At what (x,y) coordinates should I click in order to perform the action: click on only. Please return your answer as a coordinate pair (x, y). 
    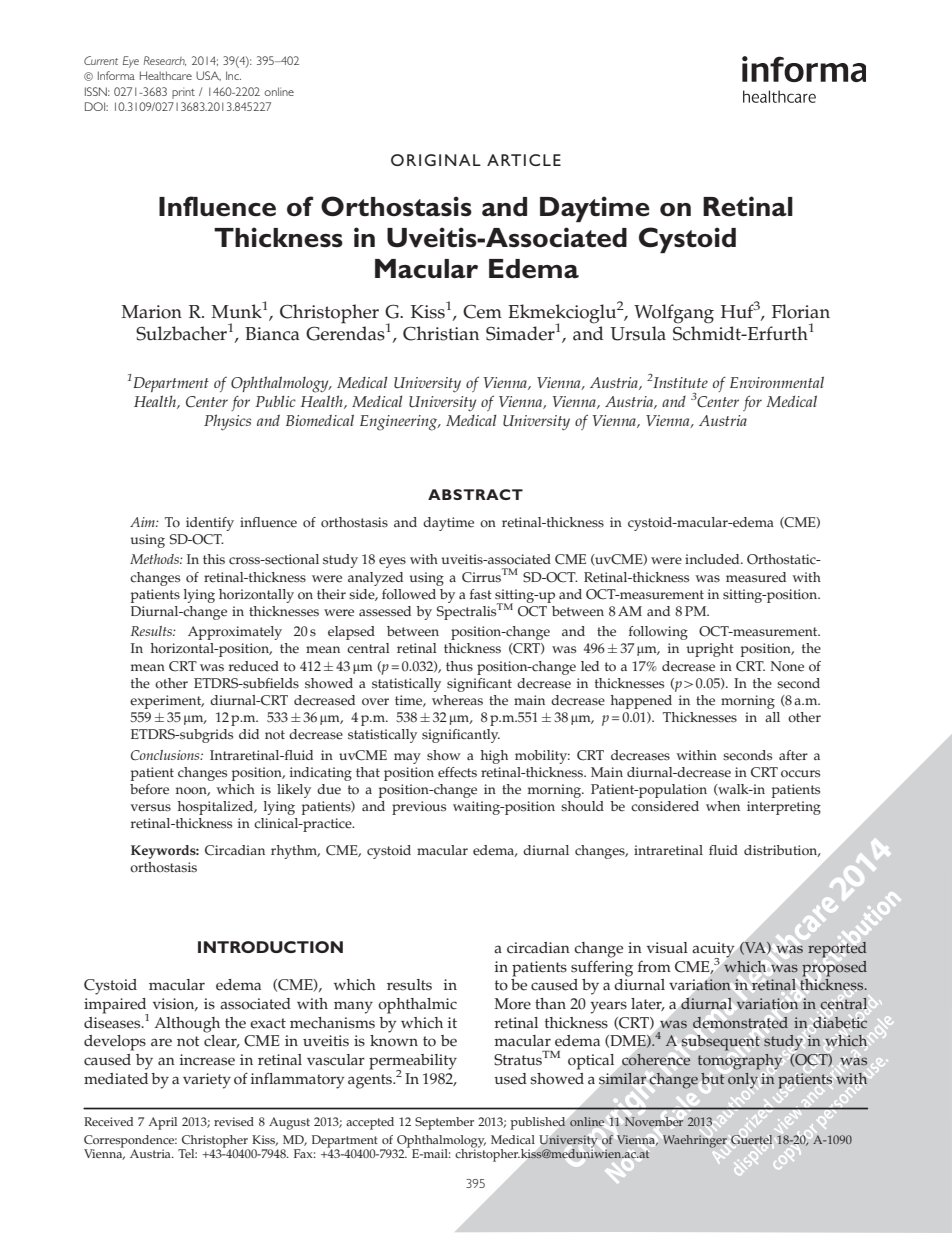
    Looking at the image, I should click on (743, 1081).
